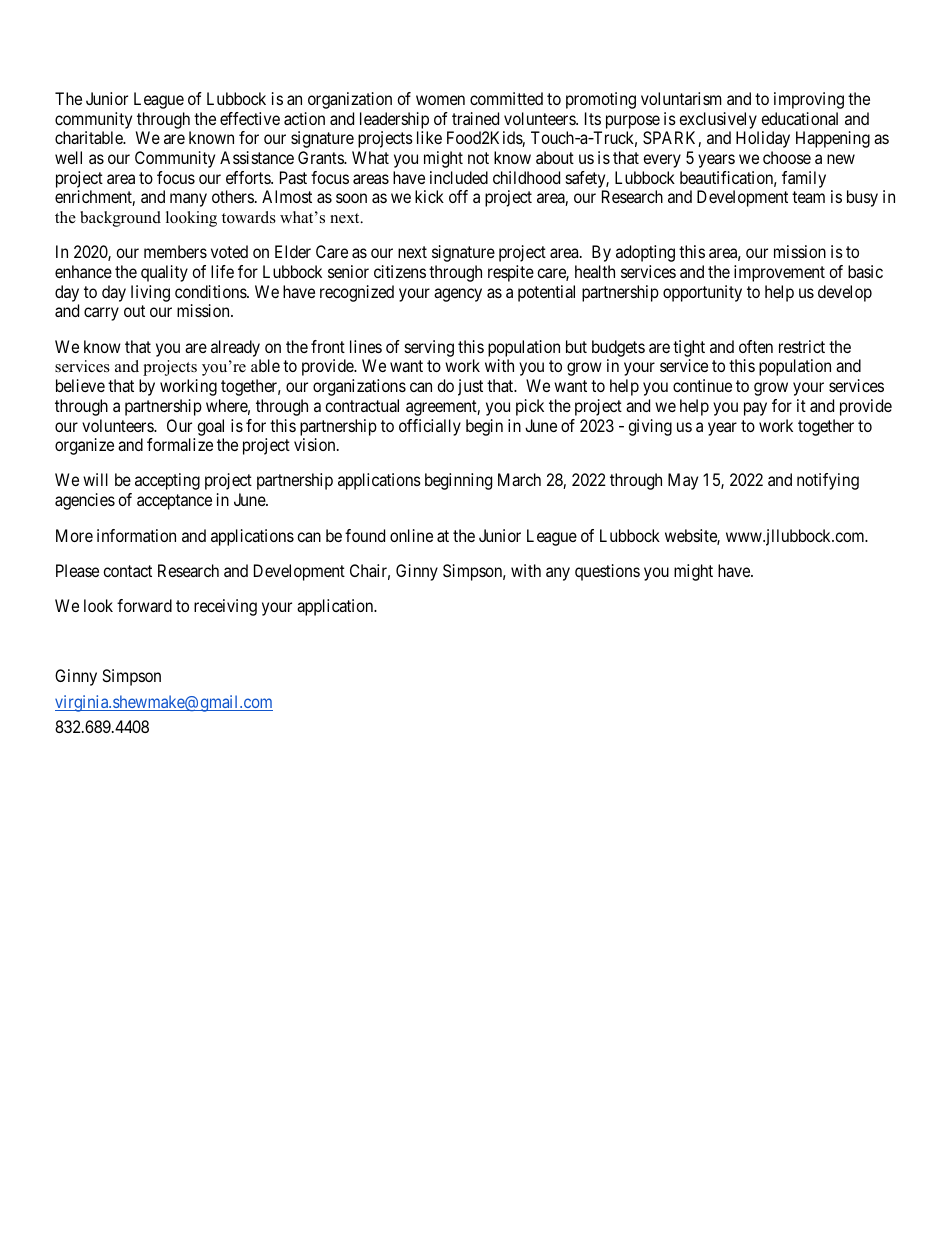 Image resolution: width=952 pixels, height=1233 pixels. What do you see at coordinates (175, 251) in the screenshot?
I see `members` at bounding box center [175, 251].
